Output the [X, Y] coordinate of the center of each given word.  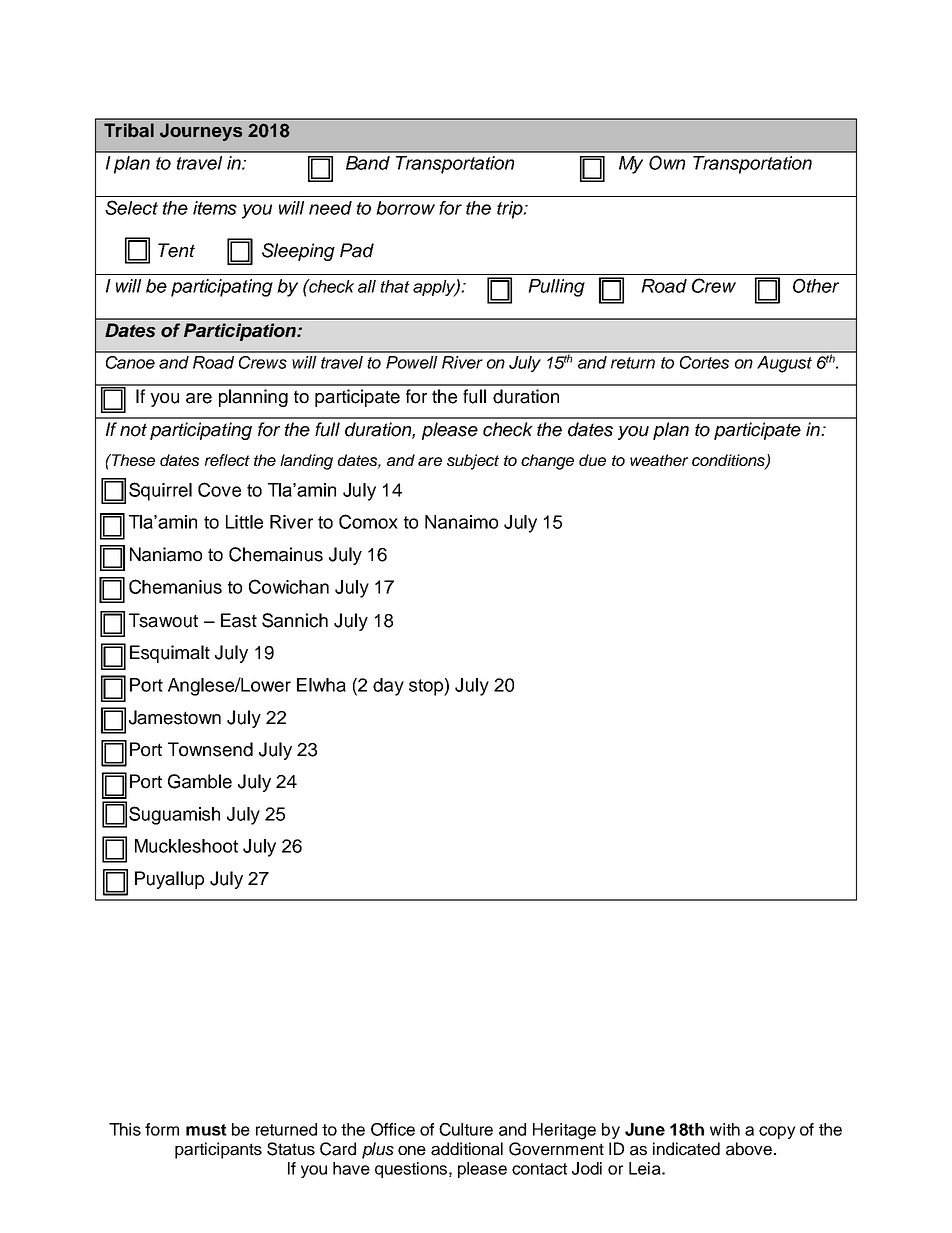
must [206, 1130]
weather [659, 460]
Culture [466, 1129]
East [239, 620]
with [725, 1129]
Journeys [201, 132]
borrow [405, 208]
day [388, 687]
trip [511, 210]
